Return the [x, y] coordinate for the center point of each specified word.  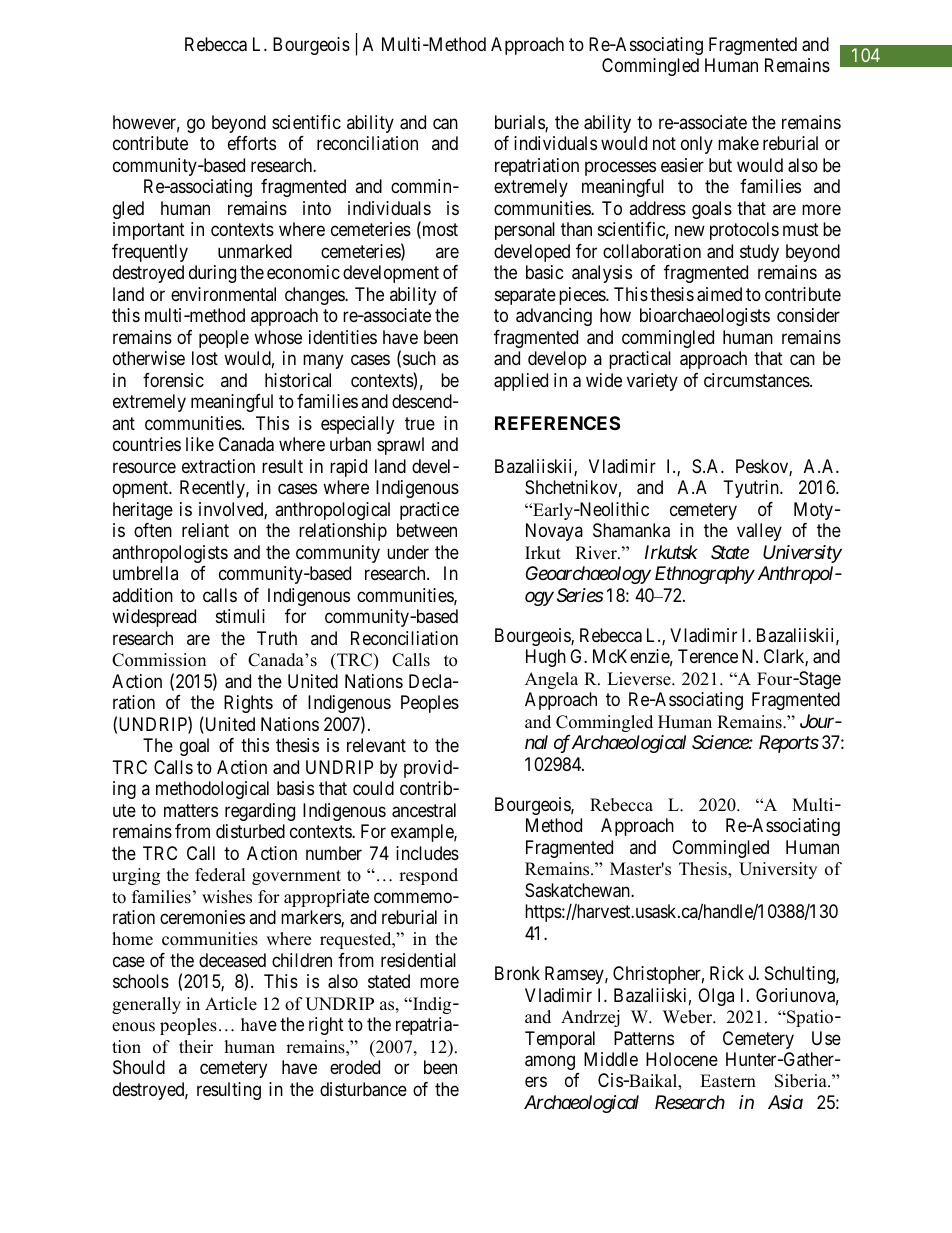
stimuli [240, 616]
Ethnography [705, 575]
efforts [252, 143]
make [738, 143]
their [196, 1047]
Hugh [546, 658]
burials [520, 123]
